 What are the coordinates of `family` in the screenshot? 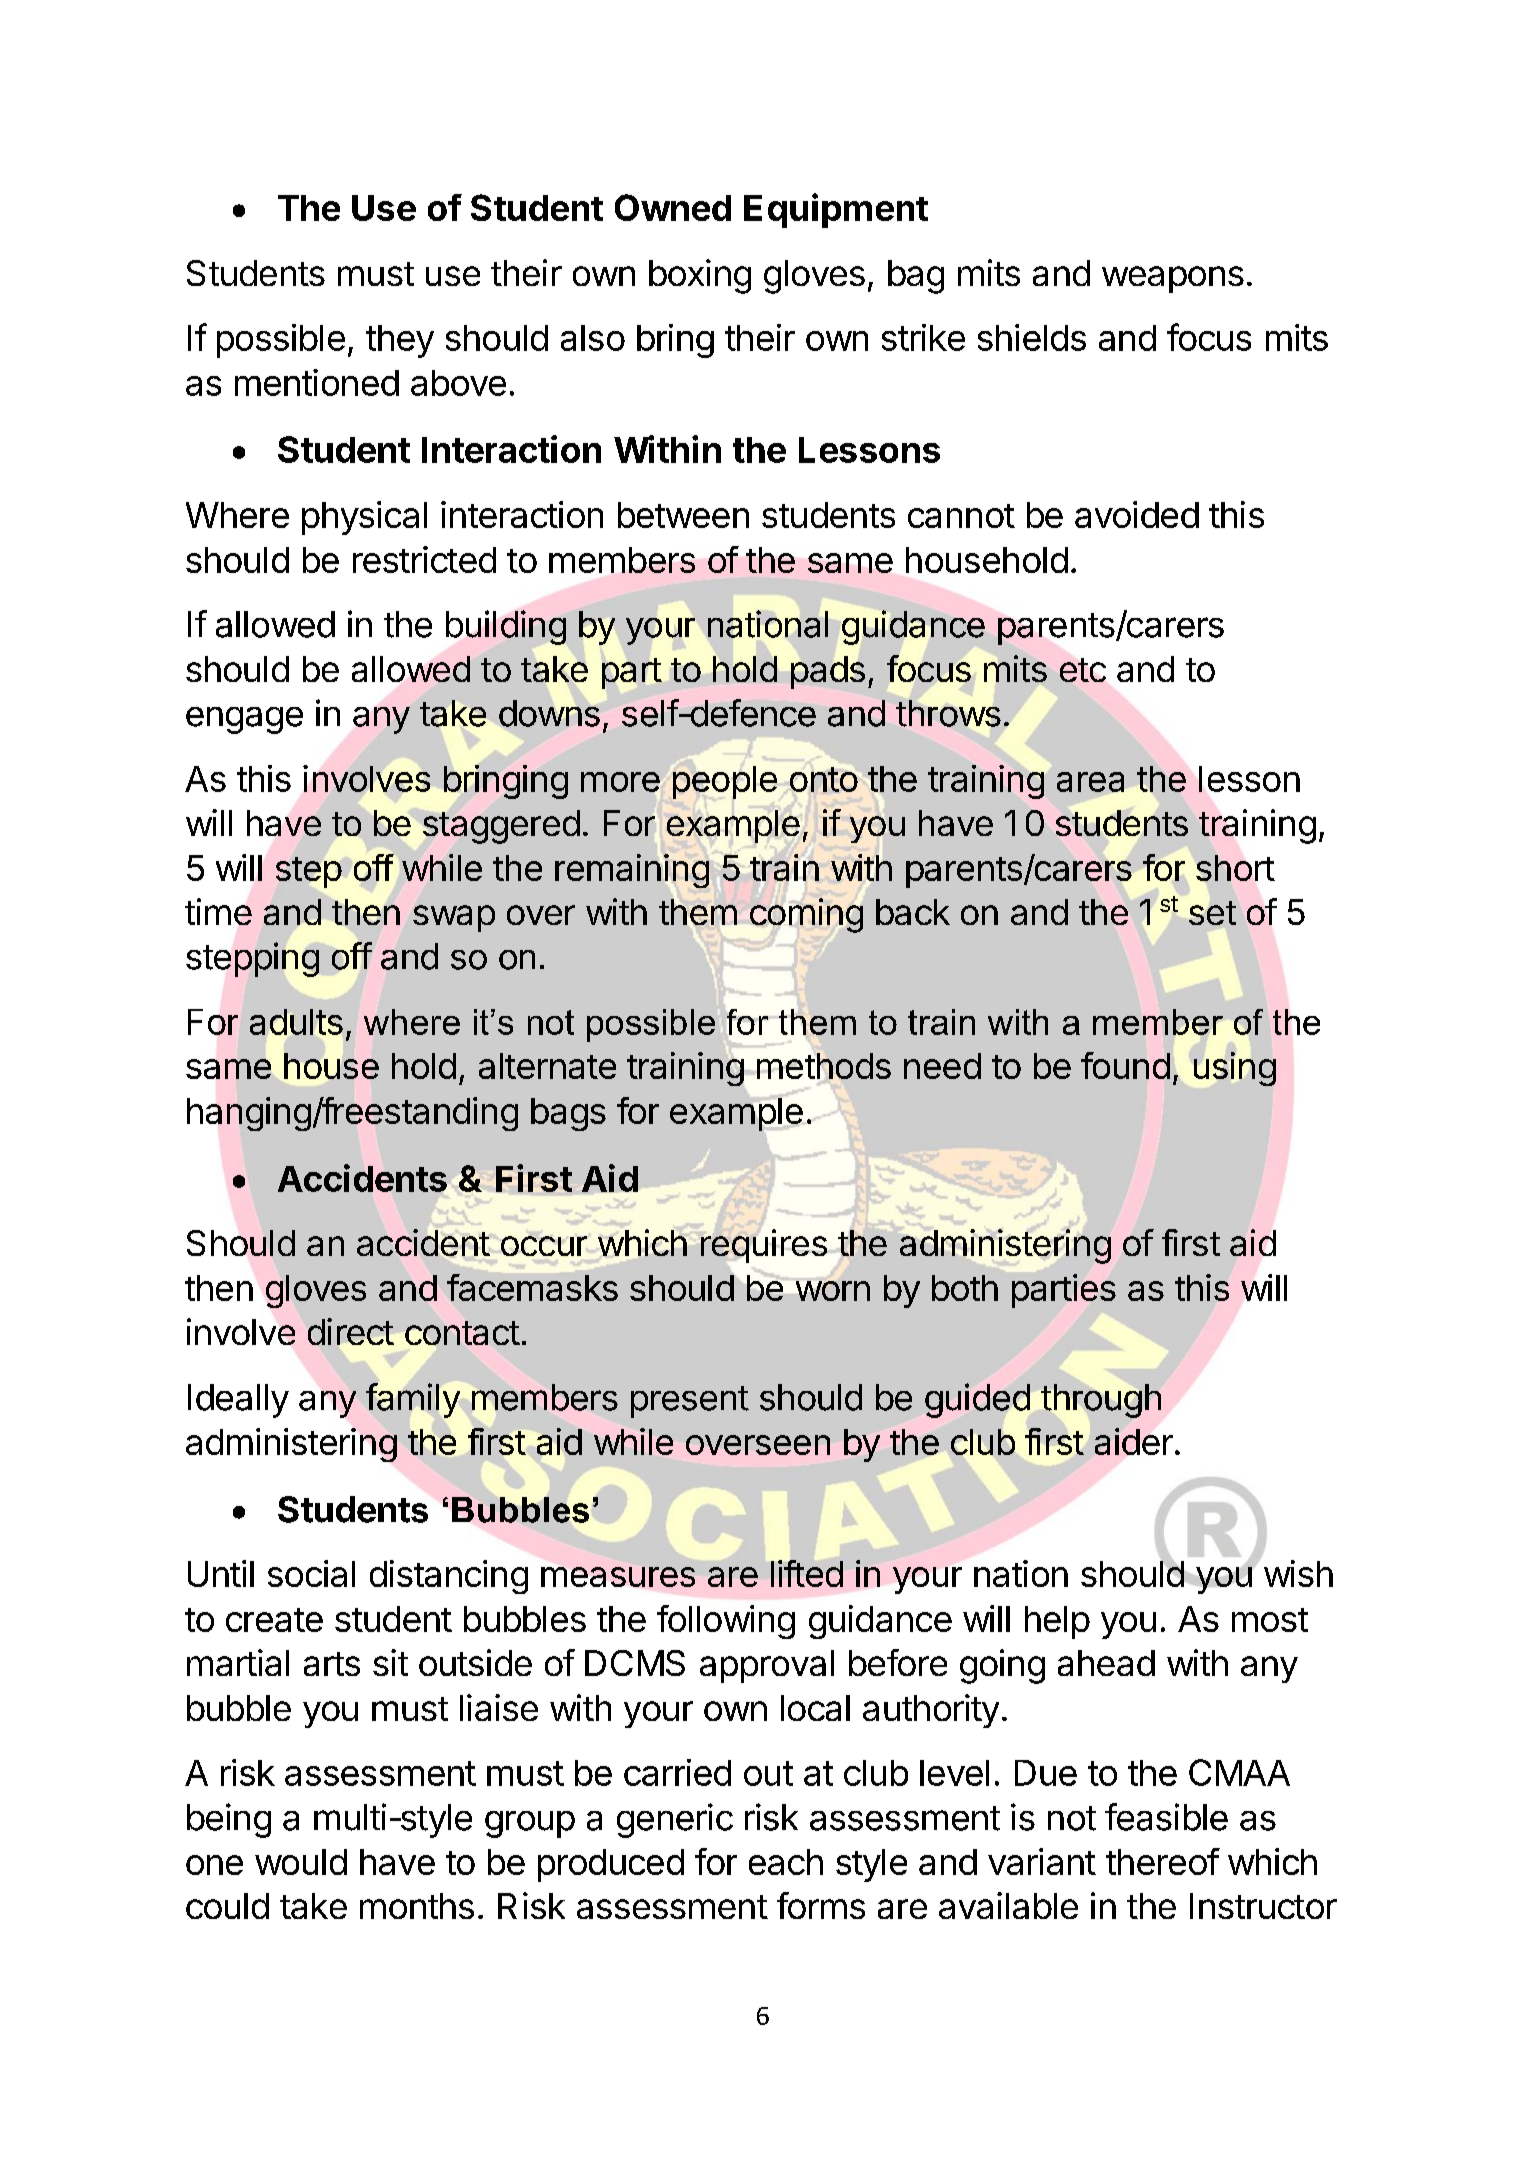 It's located at (413, 1400).
